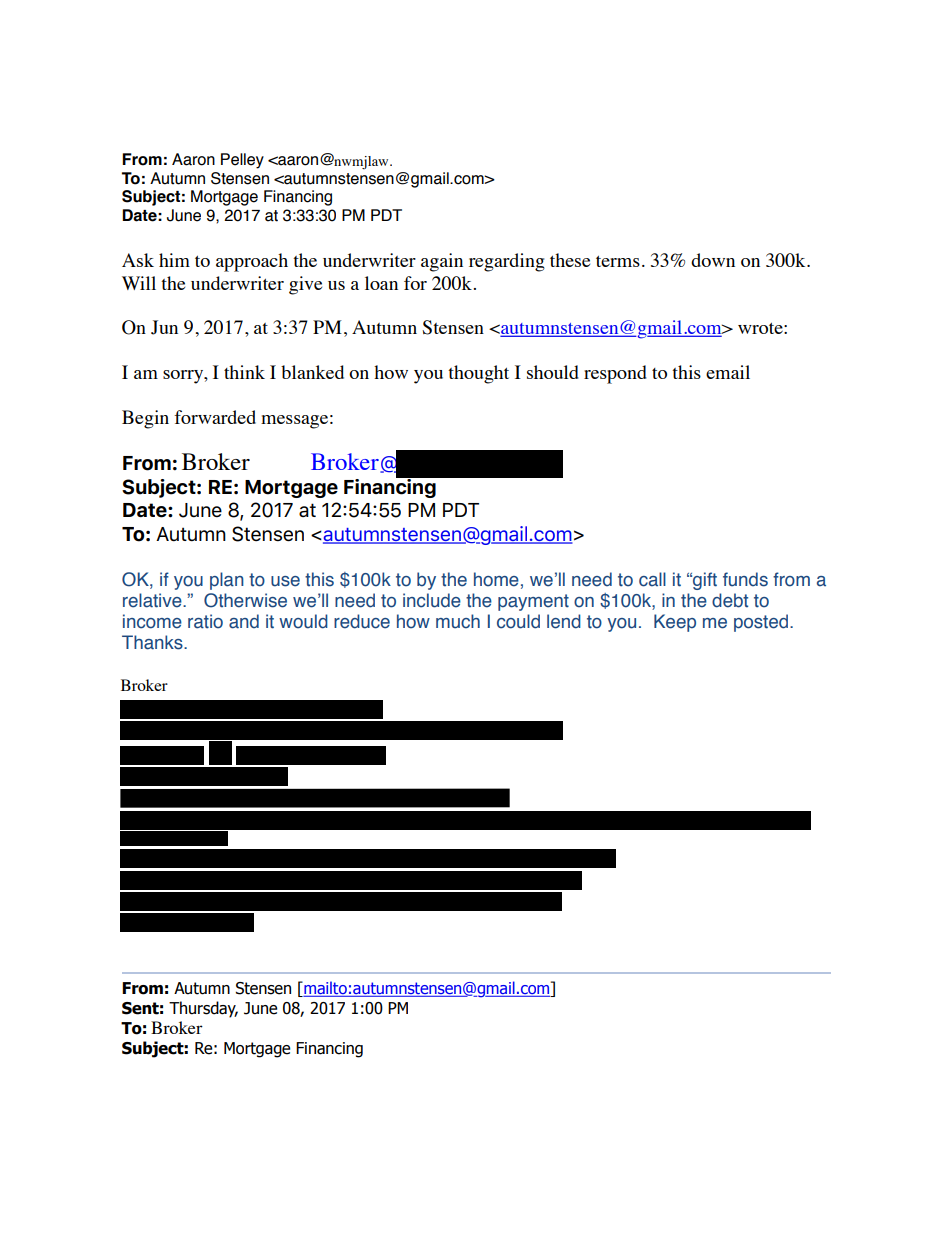  What do you see at coordinates (675, 623) in the screenshot?
I see `Keep` at bounding box center [675, 623].
